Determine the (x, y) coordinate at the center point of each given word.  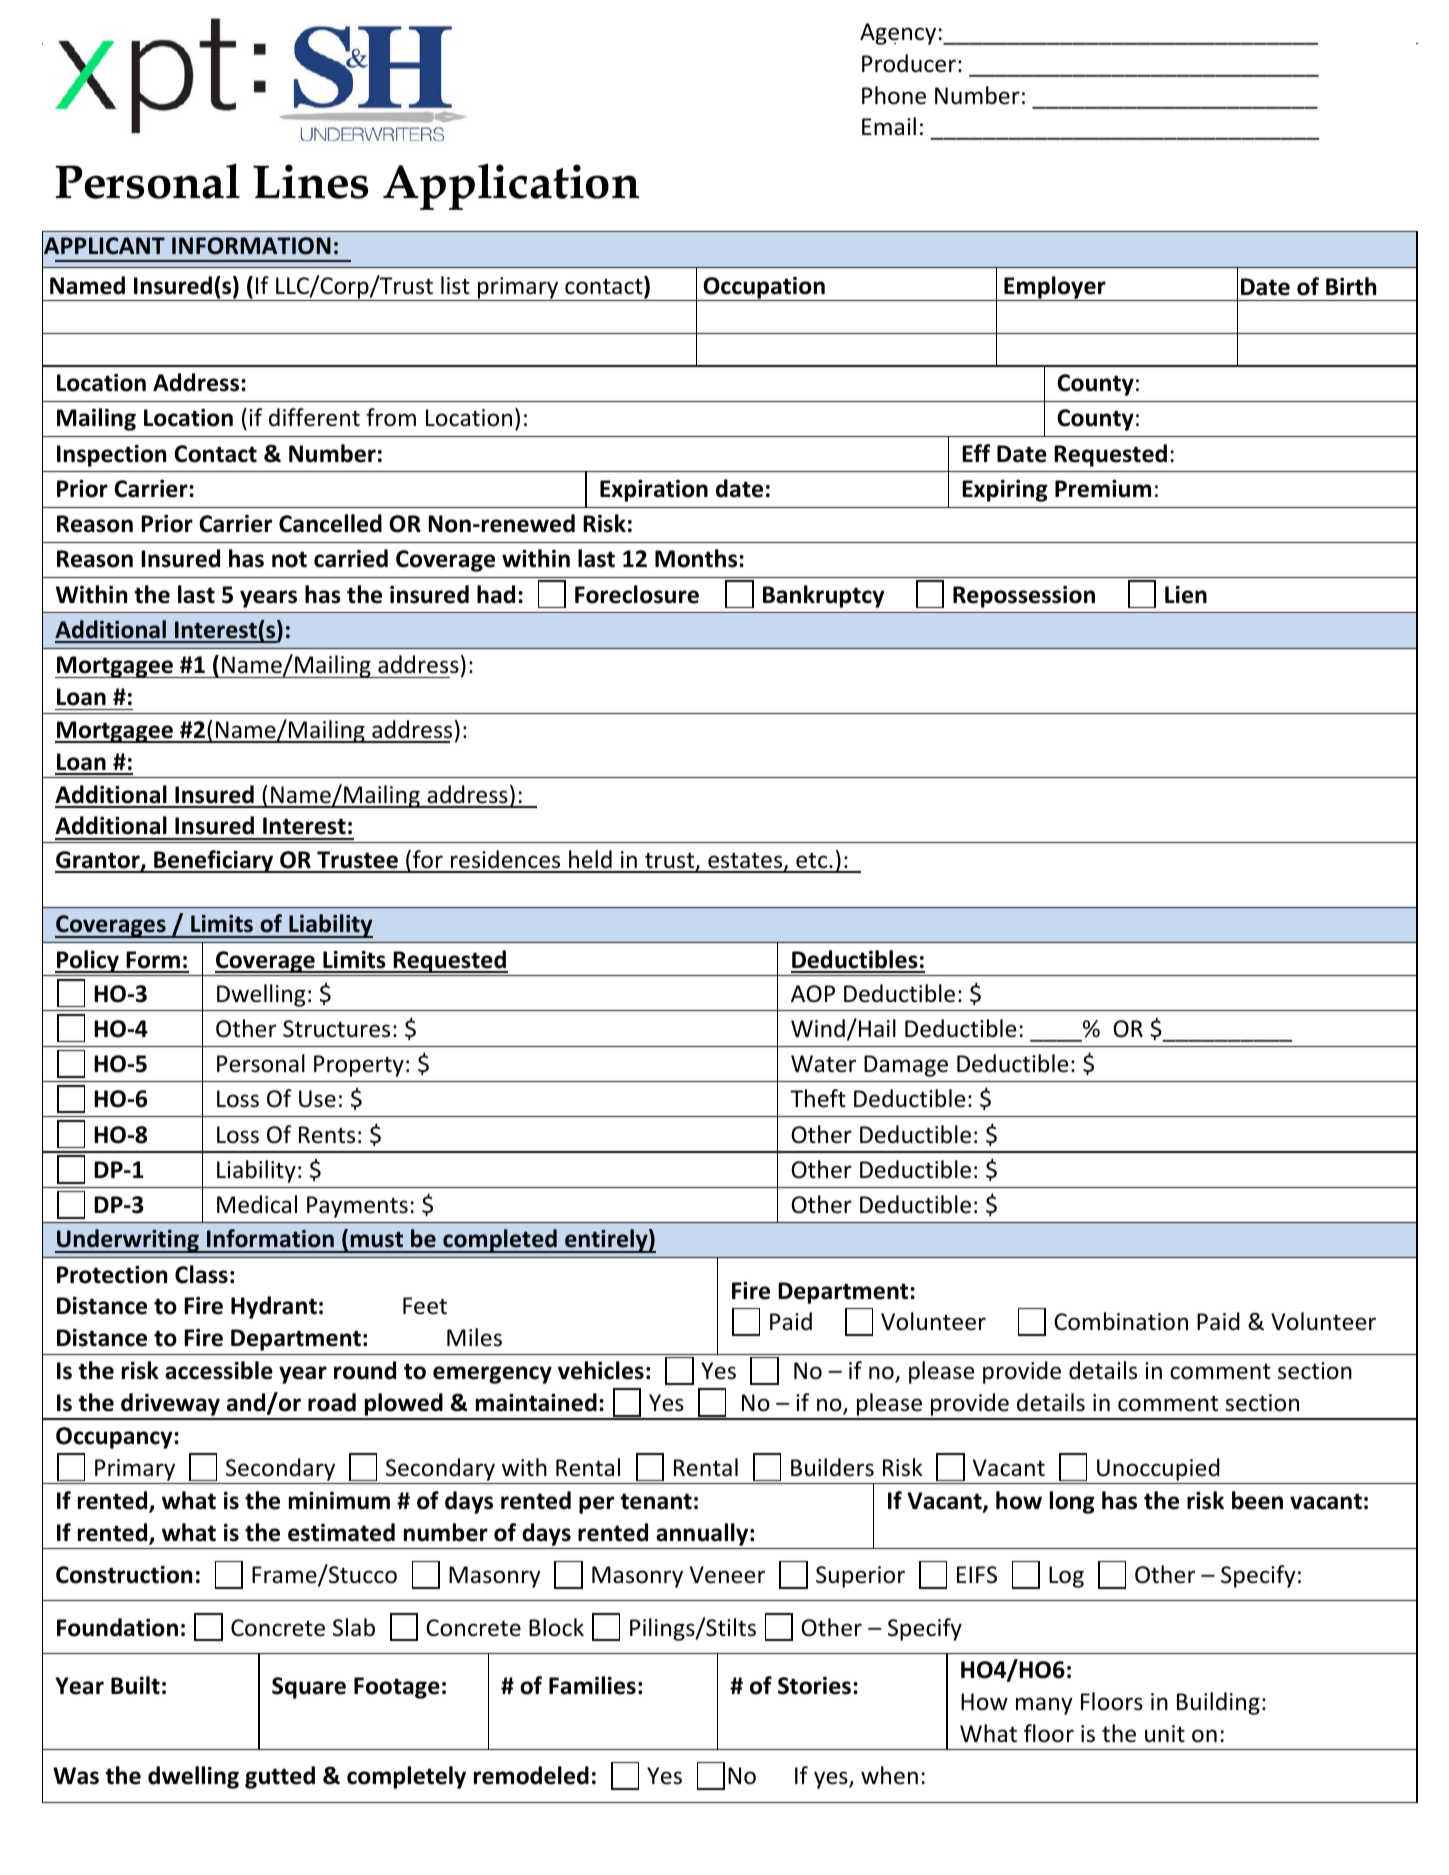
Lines (310, 181)
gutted (280, 1777)
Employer (1055, 288)
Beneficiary (214, 861)
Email (889, 126)
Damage (906, 1066)
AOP (813, 994)
